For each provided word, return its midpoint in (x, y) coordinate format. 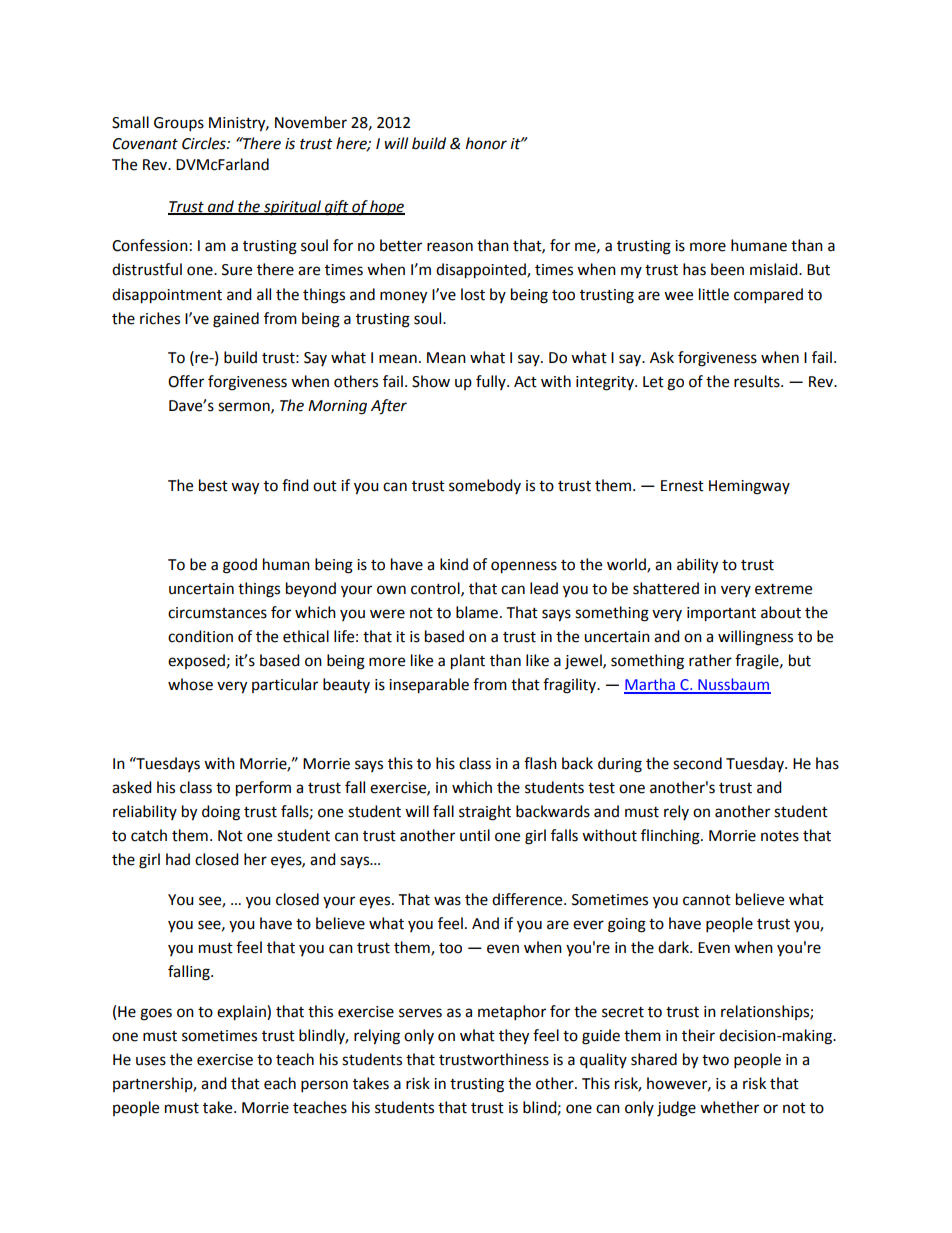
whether (729, 1107)
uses (151, 1061)
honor (486, 143)
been (727, 269)
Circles (205, 143)
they (514, 1037)
